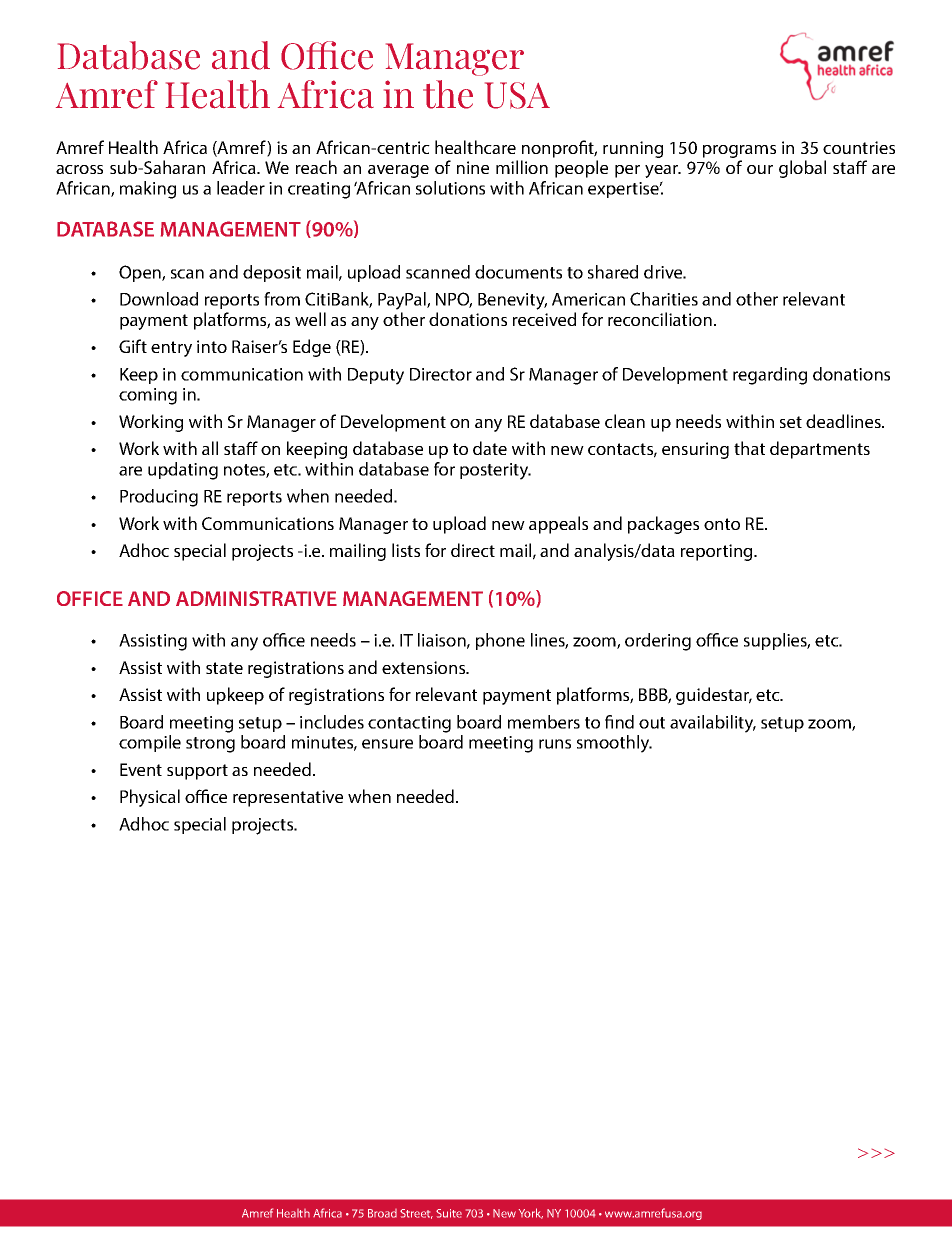 This screenshot has width=952, height=1233. I want to click on York, so click(531, 1213).
